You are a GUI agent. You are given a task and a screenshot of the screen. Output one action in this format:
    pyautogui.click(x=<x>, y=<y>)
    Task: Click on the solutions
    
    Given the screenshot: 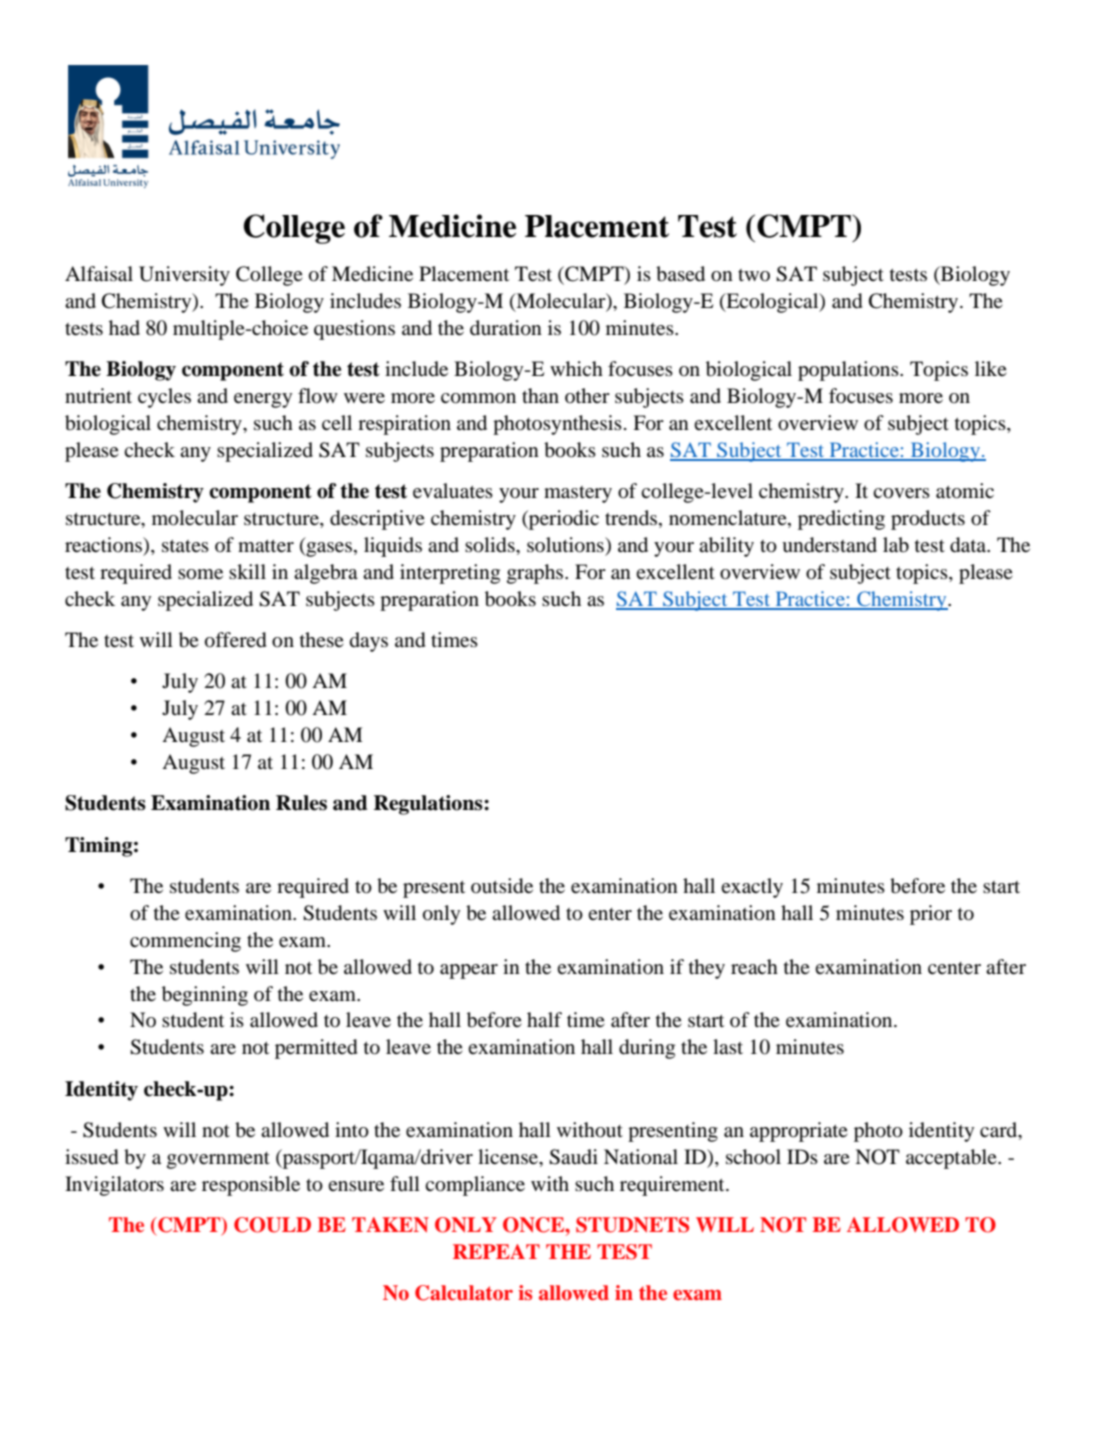 What is the action you would take?
    pyautogui.click(x=566, y=545)
